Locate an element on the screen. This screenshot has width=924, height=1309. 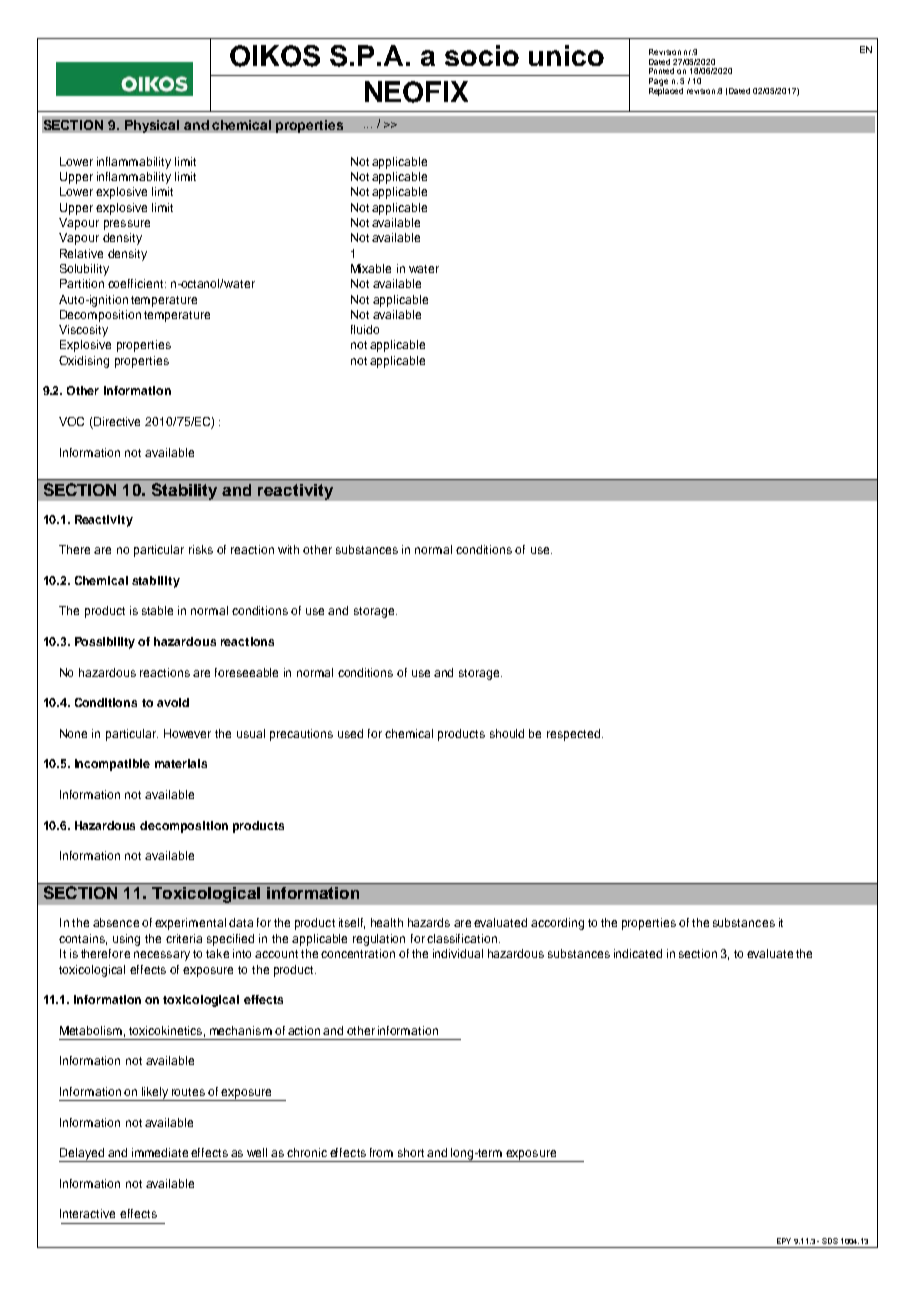
according is located at coordinates (557, 924).
